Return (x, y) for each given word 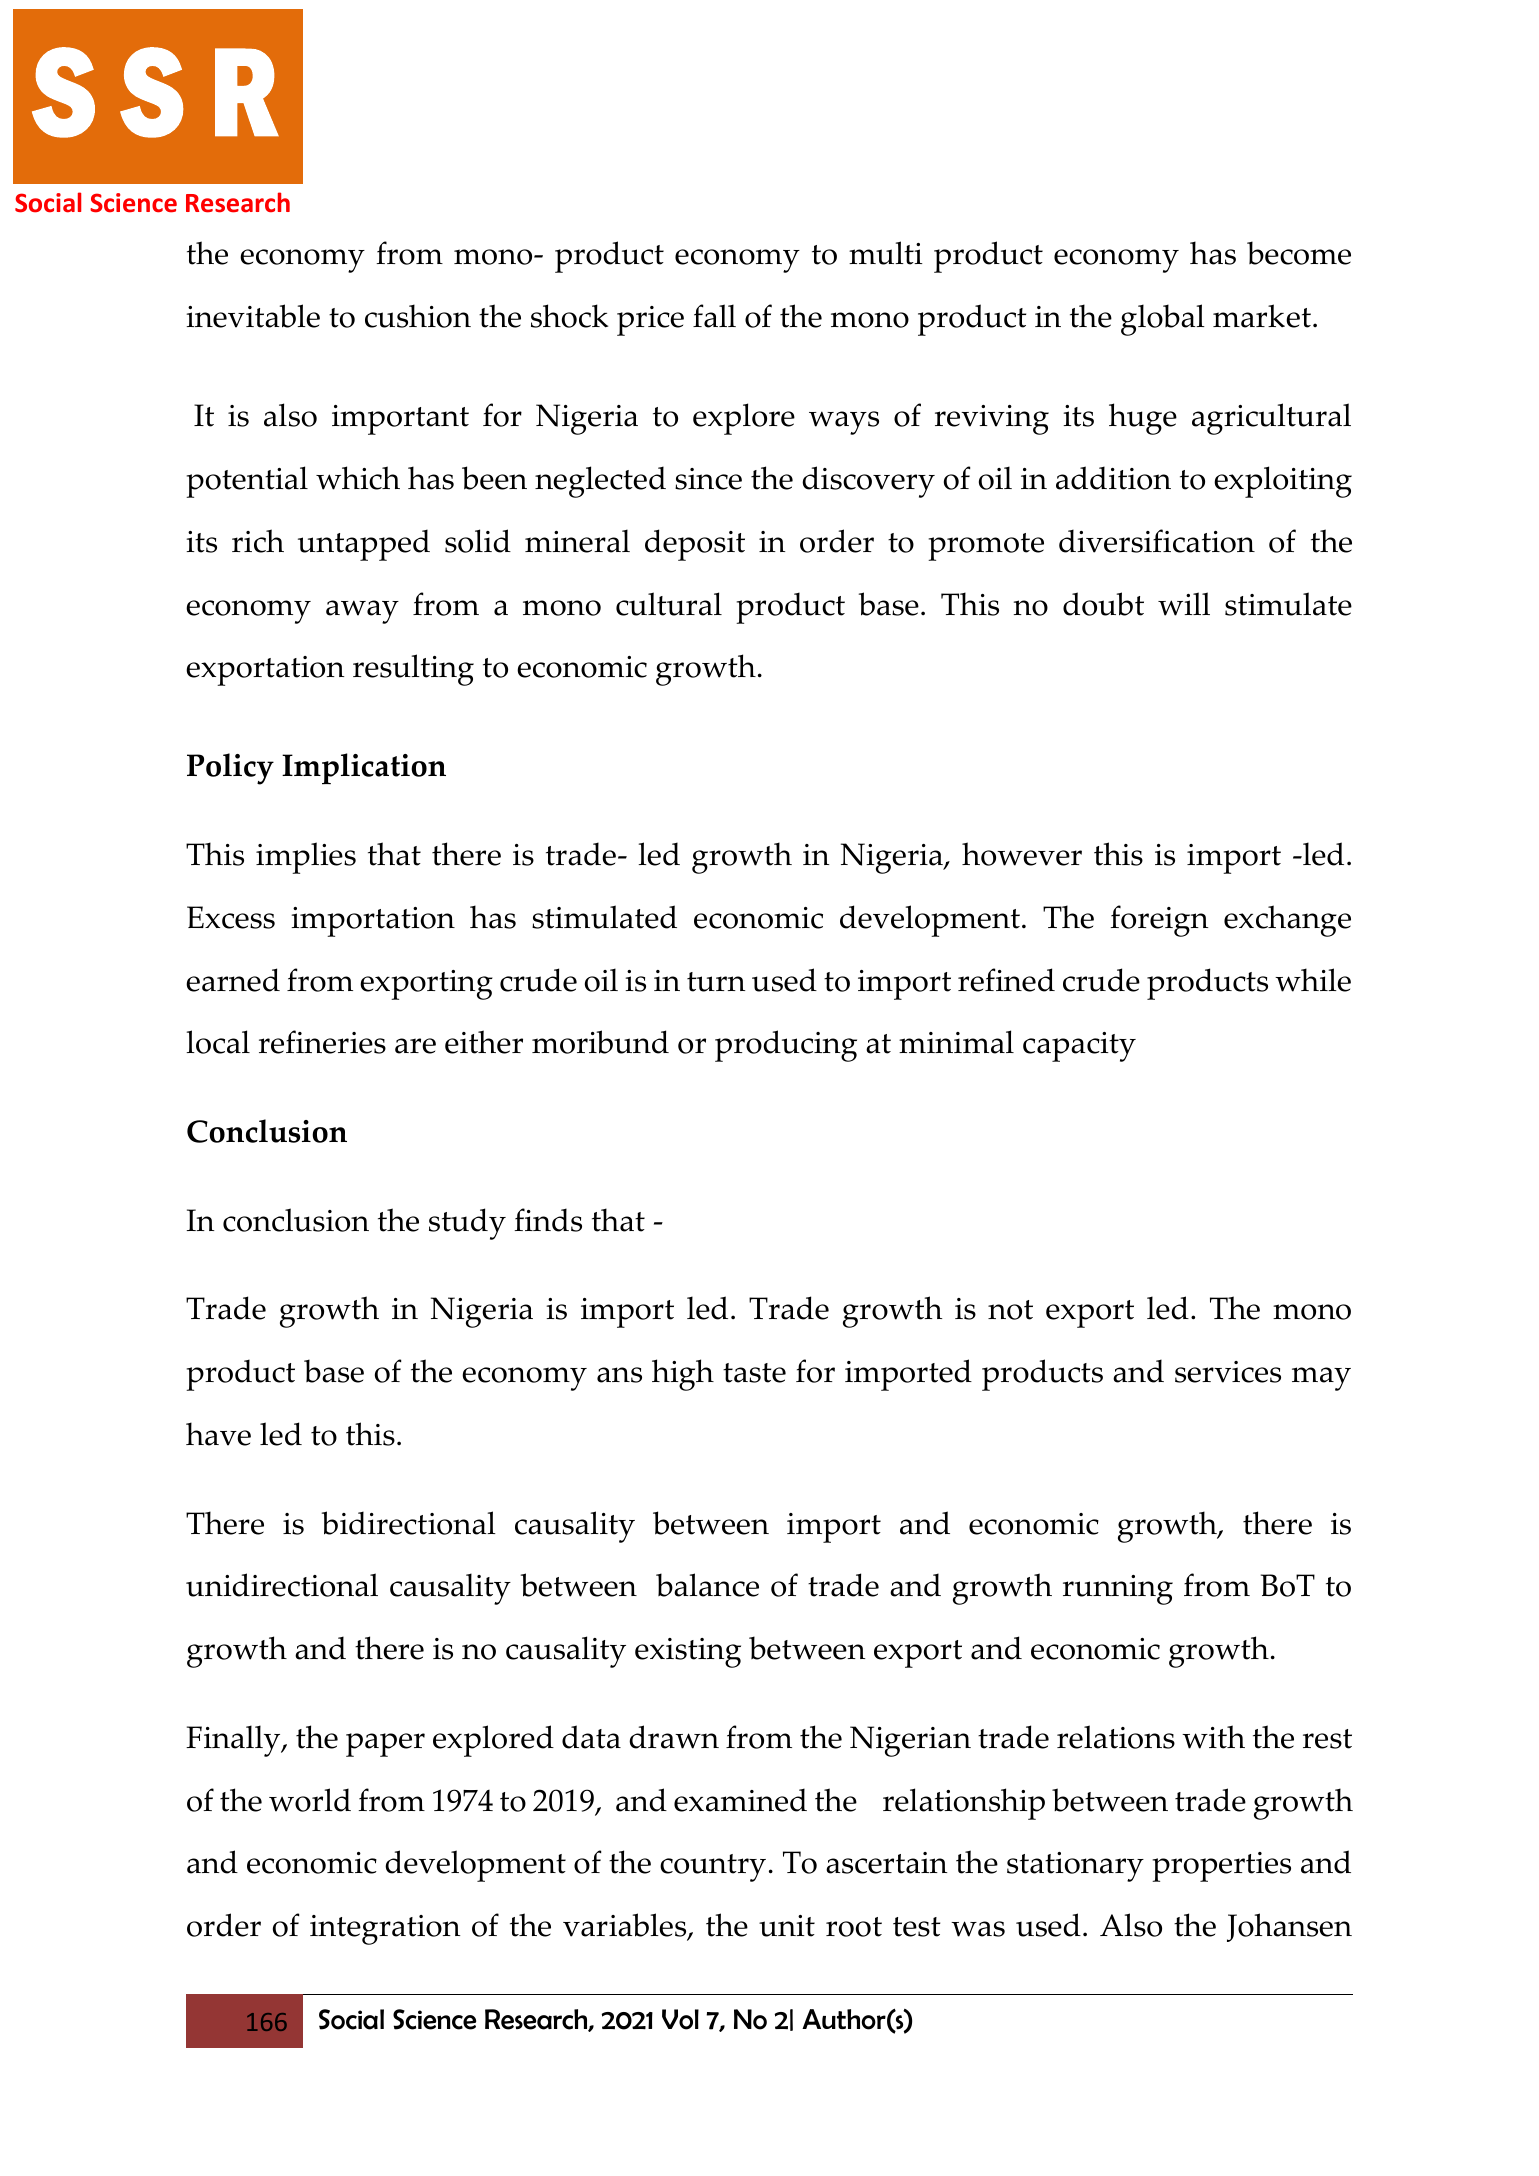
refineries (322, 1042)
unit (787, 1926)
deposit (695, 545)
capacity (1079, 1047)
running (1118, 1590)
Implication (364, 769)
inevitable (253, 316)
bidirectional (409, 1523)
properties (1221, 1867)
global (1163, 320)
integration (385, 1930)
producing (786, 1046)
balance (707, 1585)
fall (714, 316)
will (1184, 604)
